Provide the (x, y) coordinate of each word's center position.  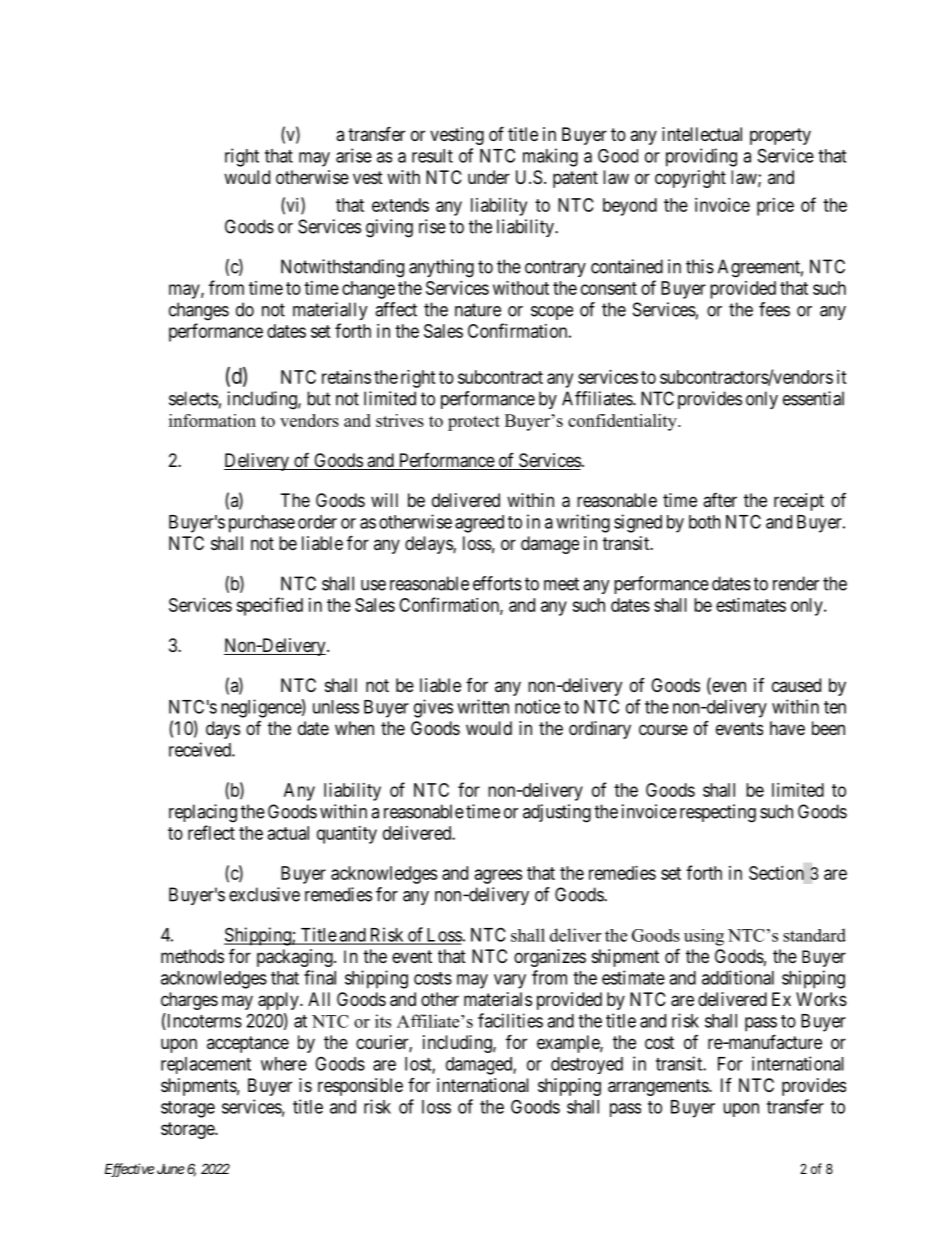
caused (796, 685)
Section (776, 873)
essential (813, 398)
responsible (360, 1087)
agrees (498, 876)
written (483, 706)
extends (400, 205)
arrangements (659, 1087)
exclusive (264, 894)
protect (474, 423)
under (489, 177)
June (170, 1169)
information (212, 420)
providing (701, 157)
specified (269, 606)
